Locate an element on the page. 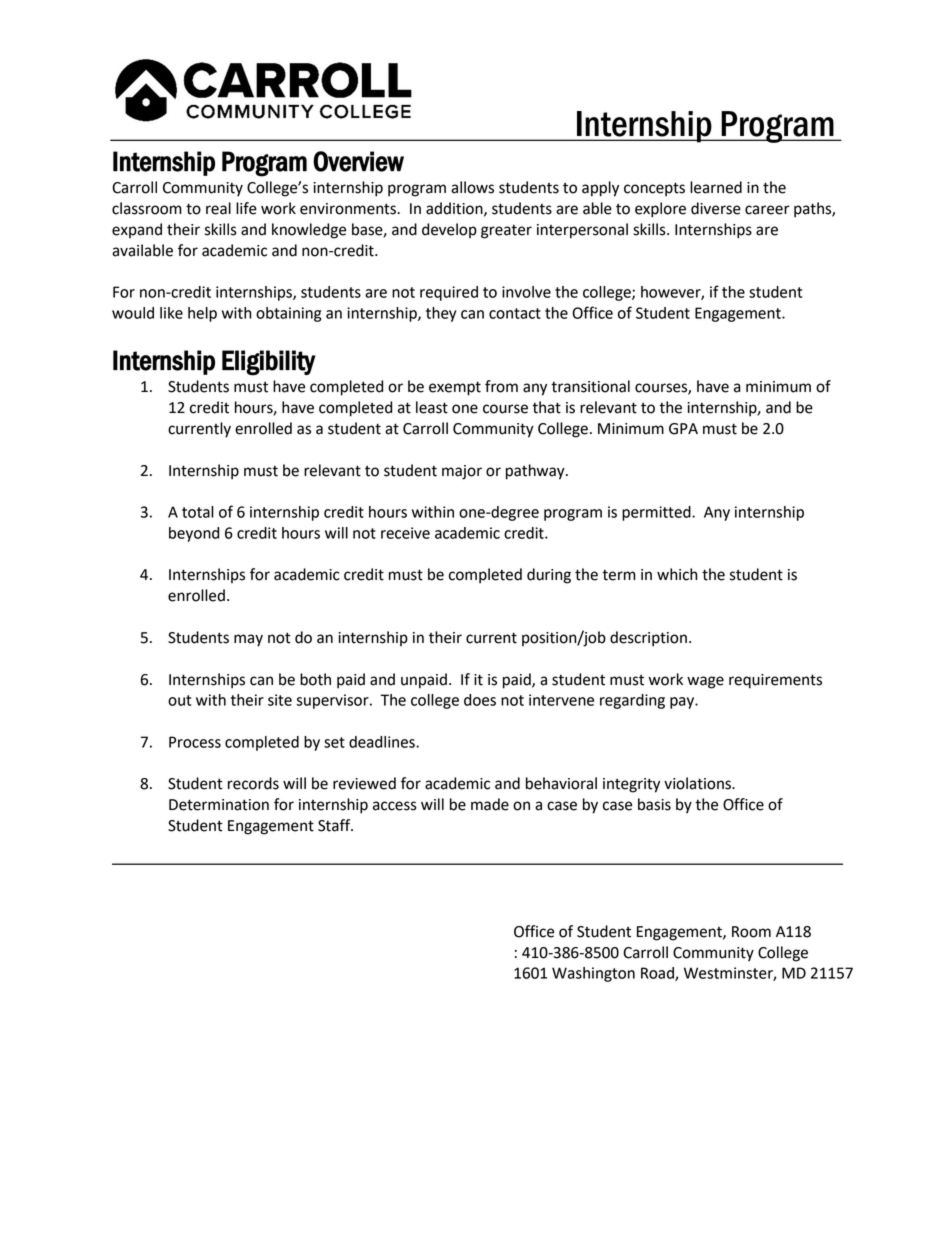  GPA is located at coordinates (683, 429).
